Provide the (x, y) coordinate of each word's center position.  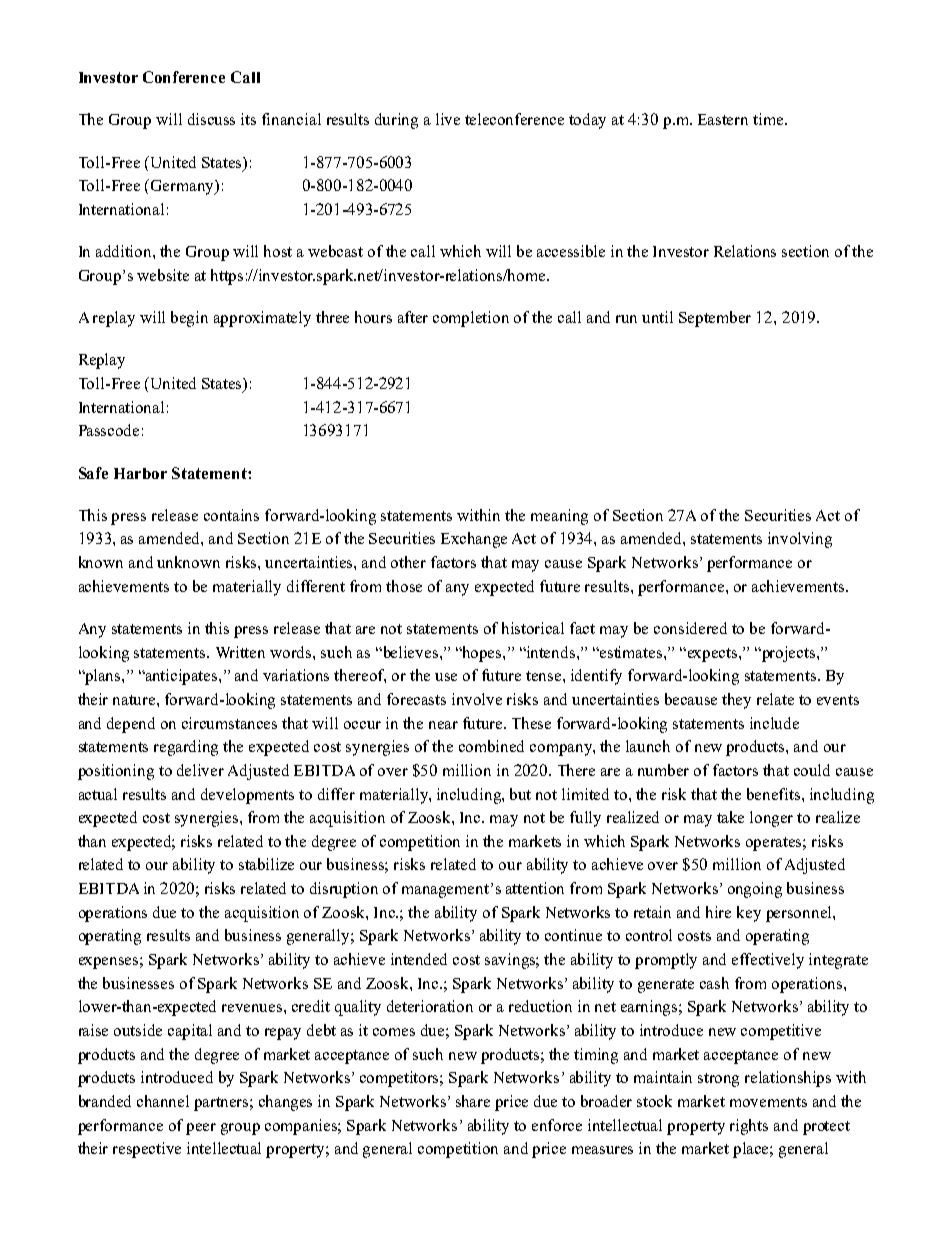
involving (800, 540)
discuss (211, 119)
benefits (775, 794)
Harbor (140, 473)
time (769, 119)
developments (247, 796)
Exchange (474, 540)
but (520, 794)
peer (201, 1129)
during (396, 121)
